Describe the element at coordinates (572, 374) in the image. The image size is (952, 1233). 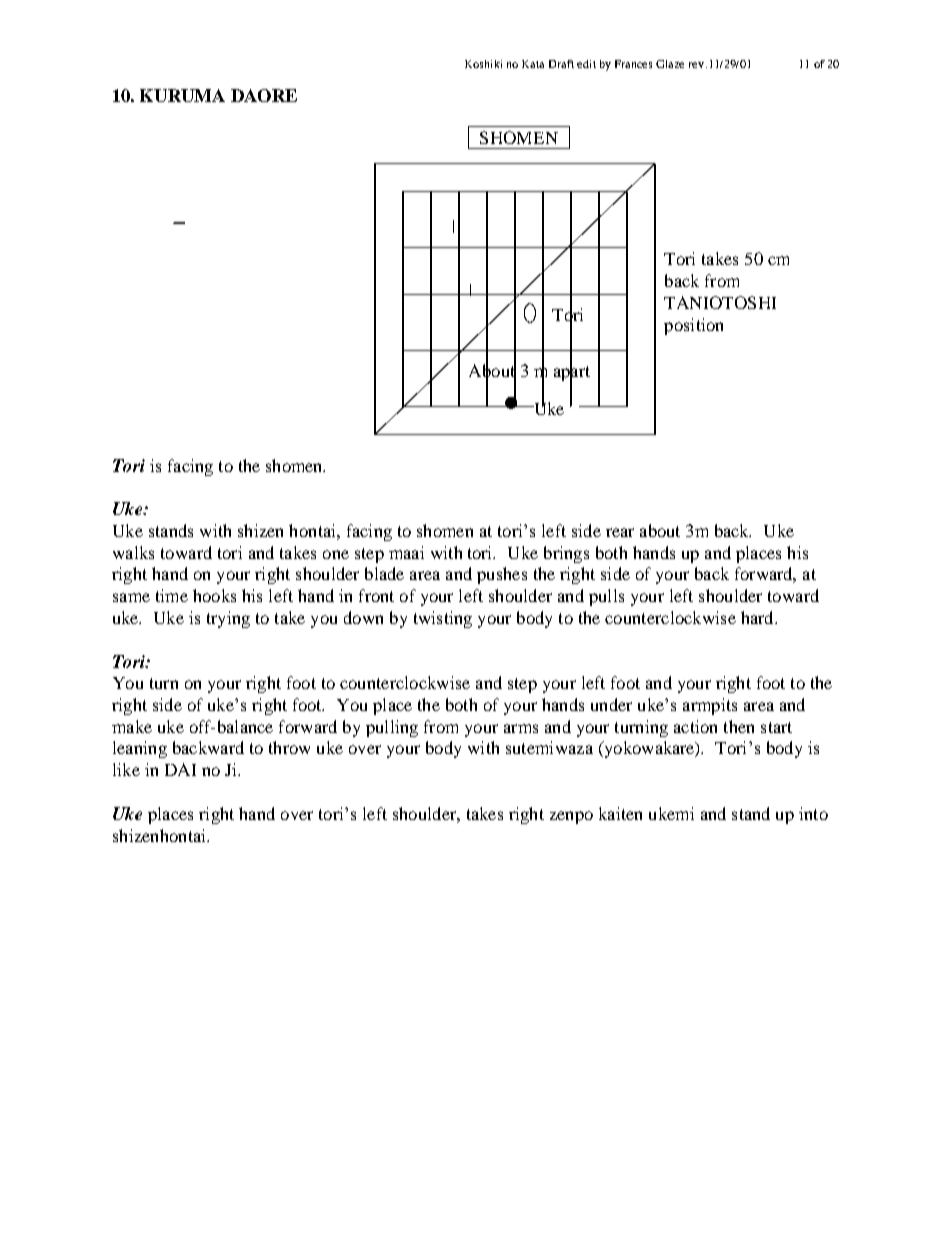
I see `apart` at that location.
